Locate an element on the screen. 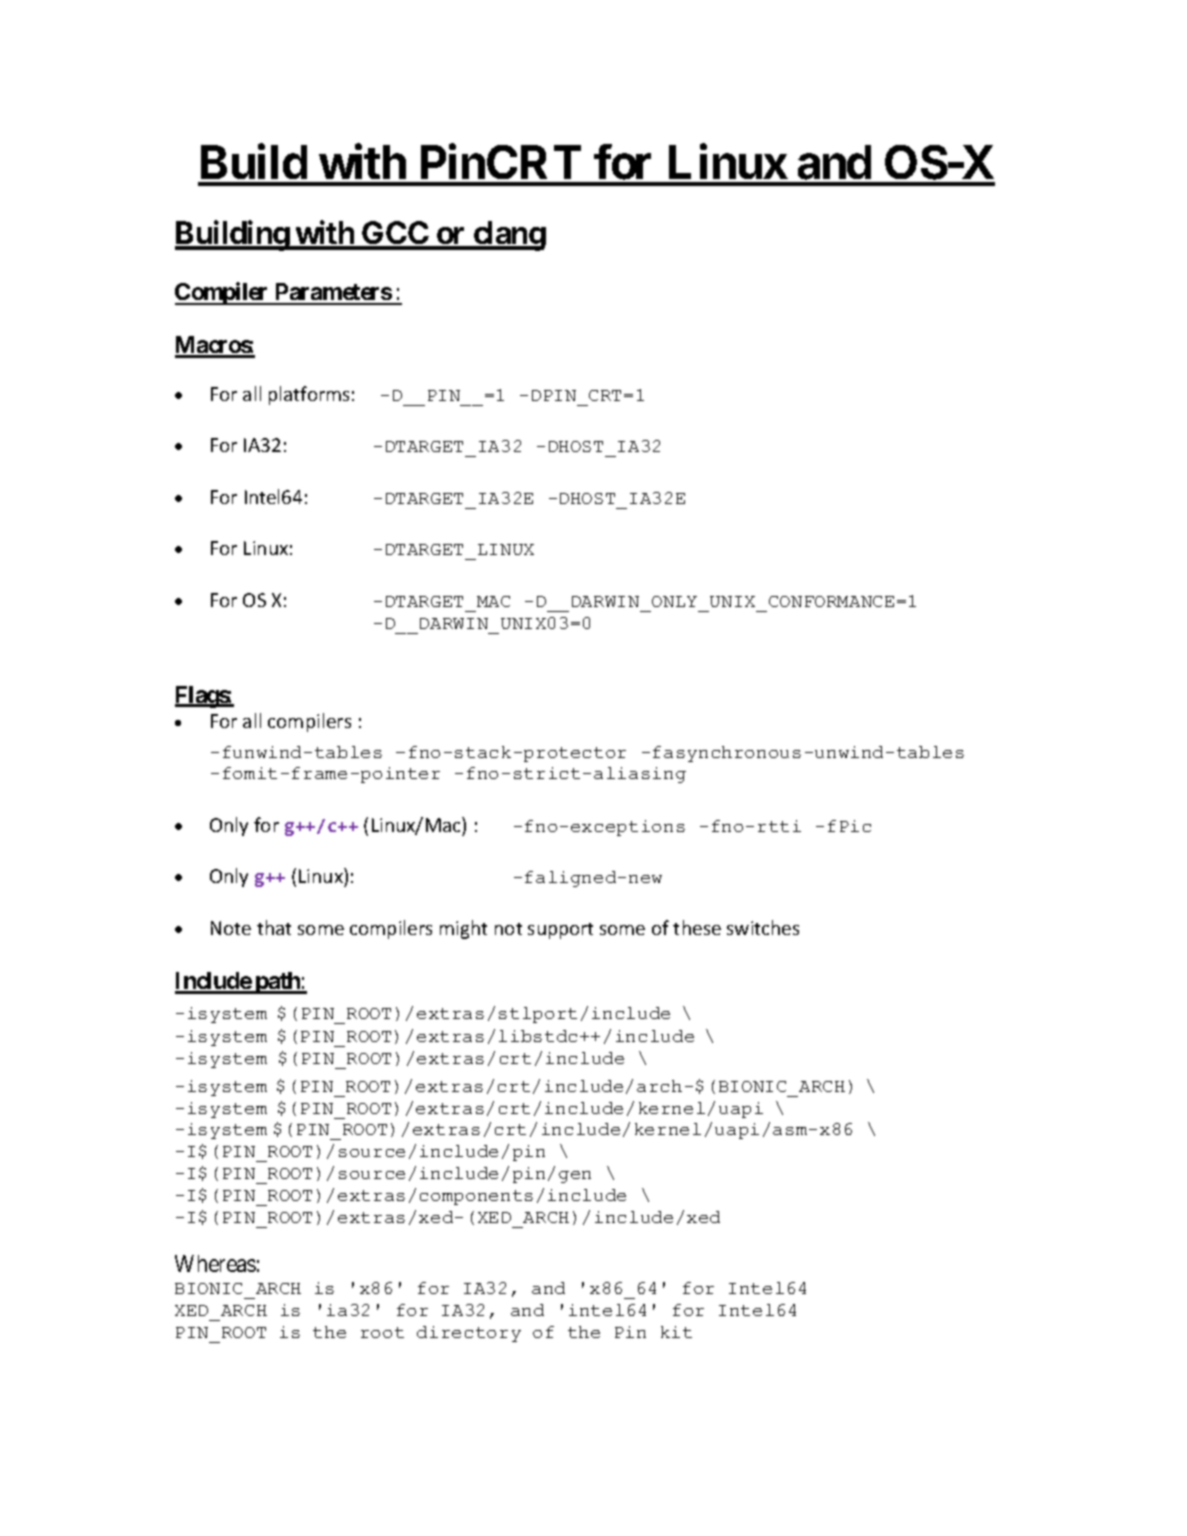 The image size is (1187, 1536). switches is located at coordinates (763, 927).
